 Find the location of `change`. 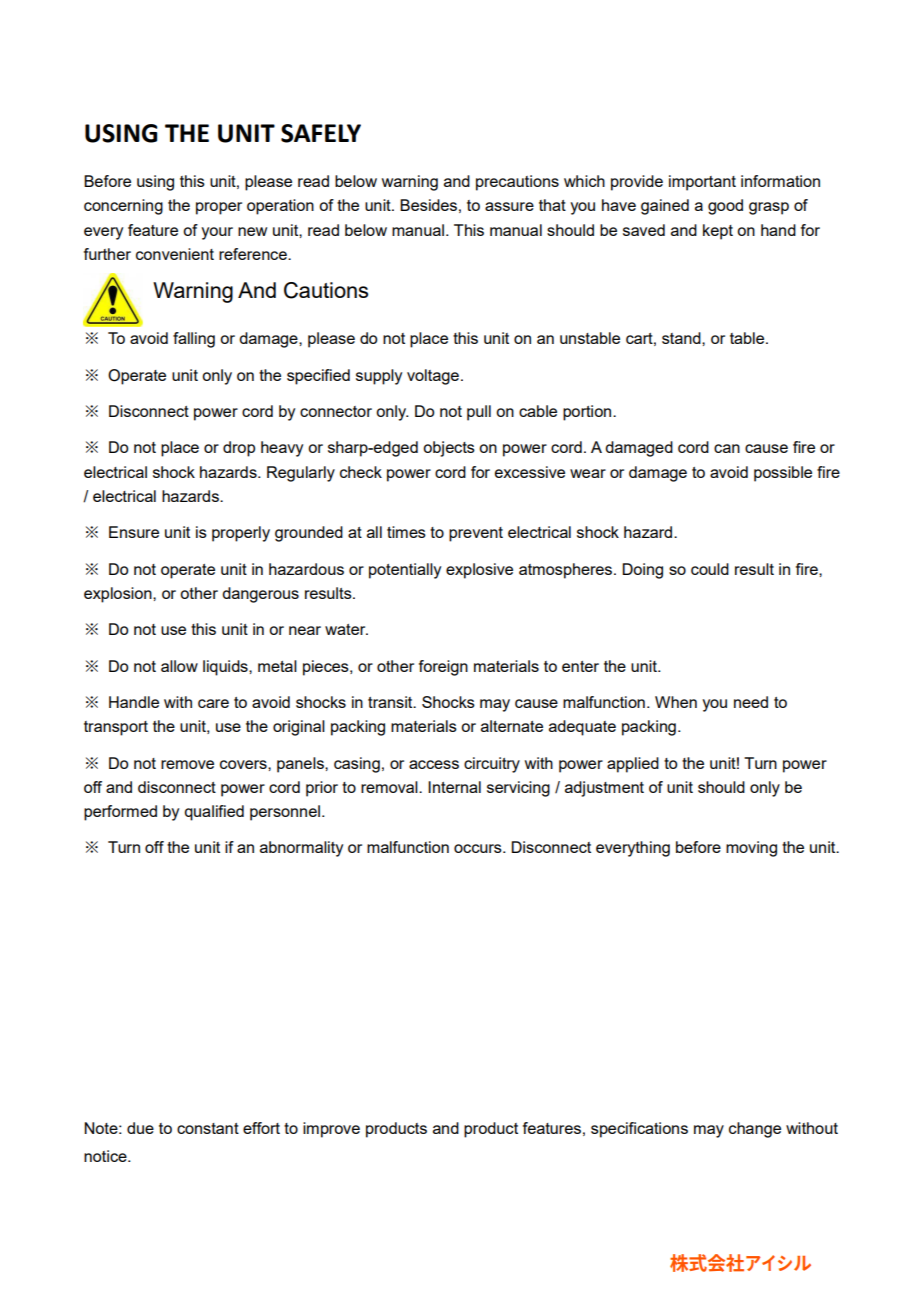

change is located at coordinates (755, 1130).
